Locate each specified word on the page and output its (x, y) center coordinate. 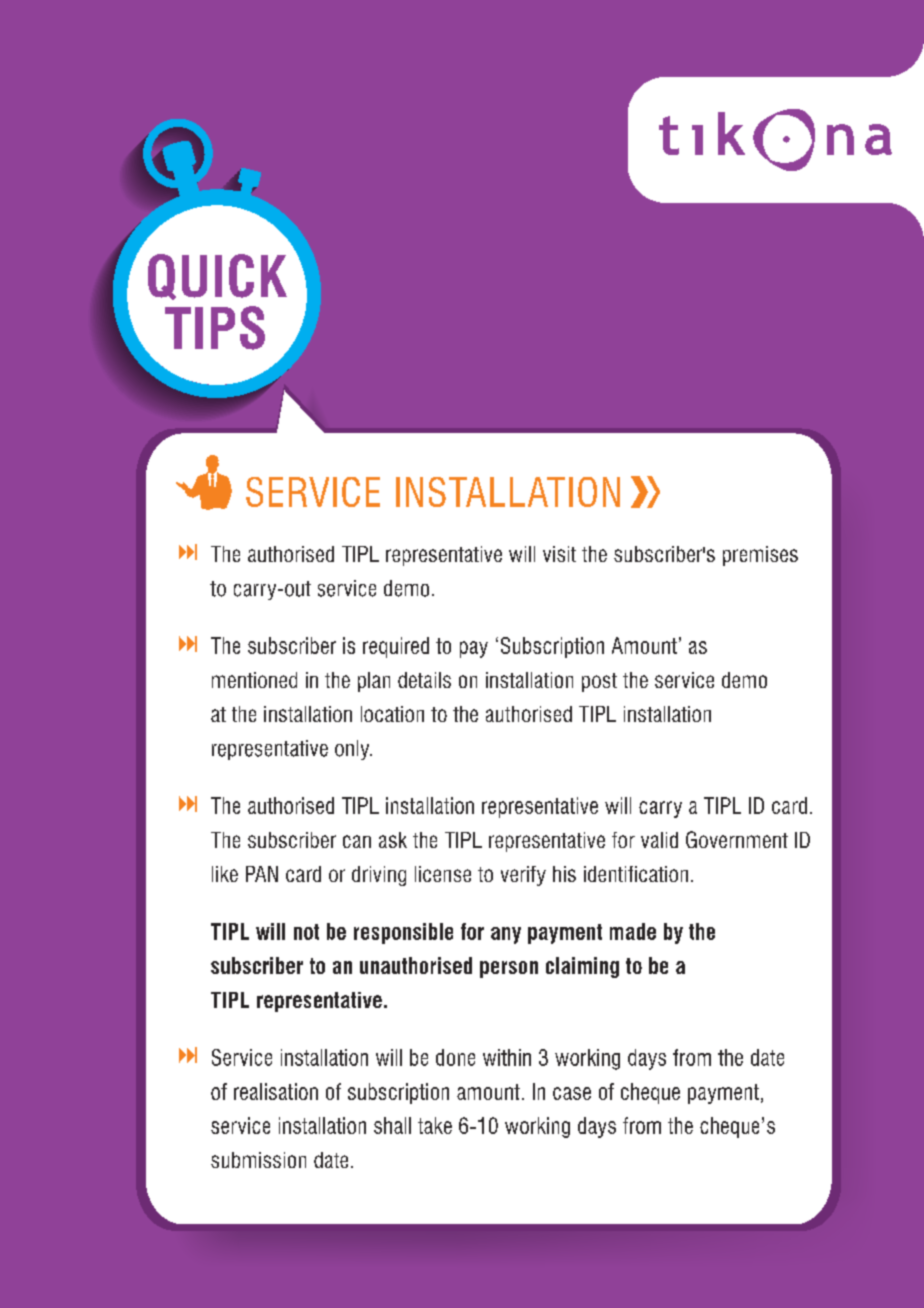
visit (559, 554)
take (435, 1125)
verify (523, 876)
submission (258, 1160)
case (572, 1093)
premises (760, 556)
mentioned (254, 680)
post (599, 682)
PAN (262, 874)
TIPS (215, 328)
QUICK (217, 277)
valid (659, 840)
